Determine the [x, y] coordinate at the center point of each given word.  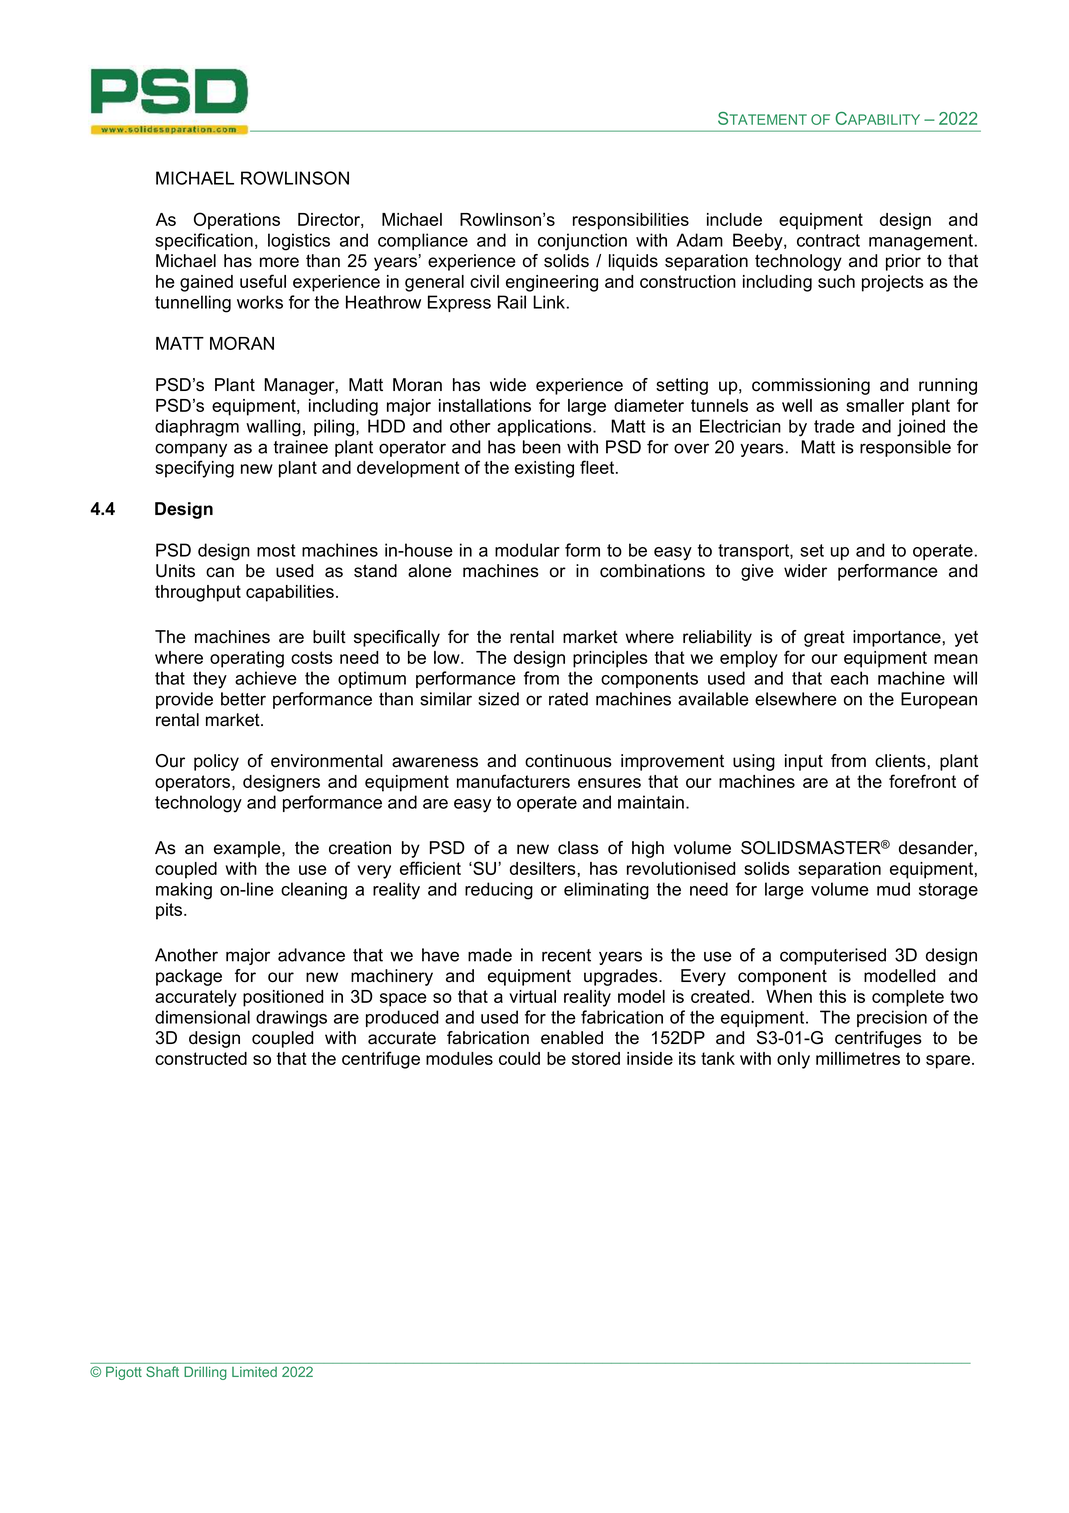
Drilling [205, 1373]
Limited [254, 1372]
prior [903, 262]
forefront [922, 781]
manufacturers [513, 781]
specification [204, 241]
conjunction [582, 242]
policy [216, 762]
